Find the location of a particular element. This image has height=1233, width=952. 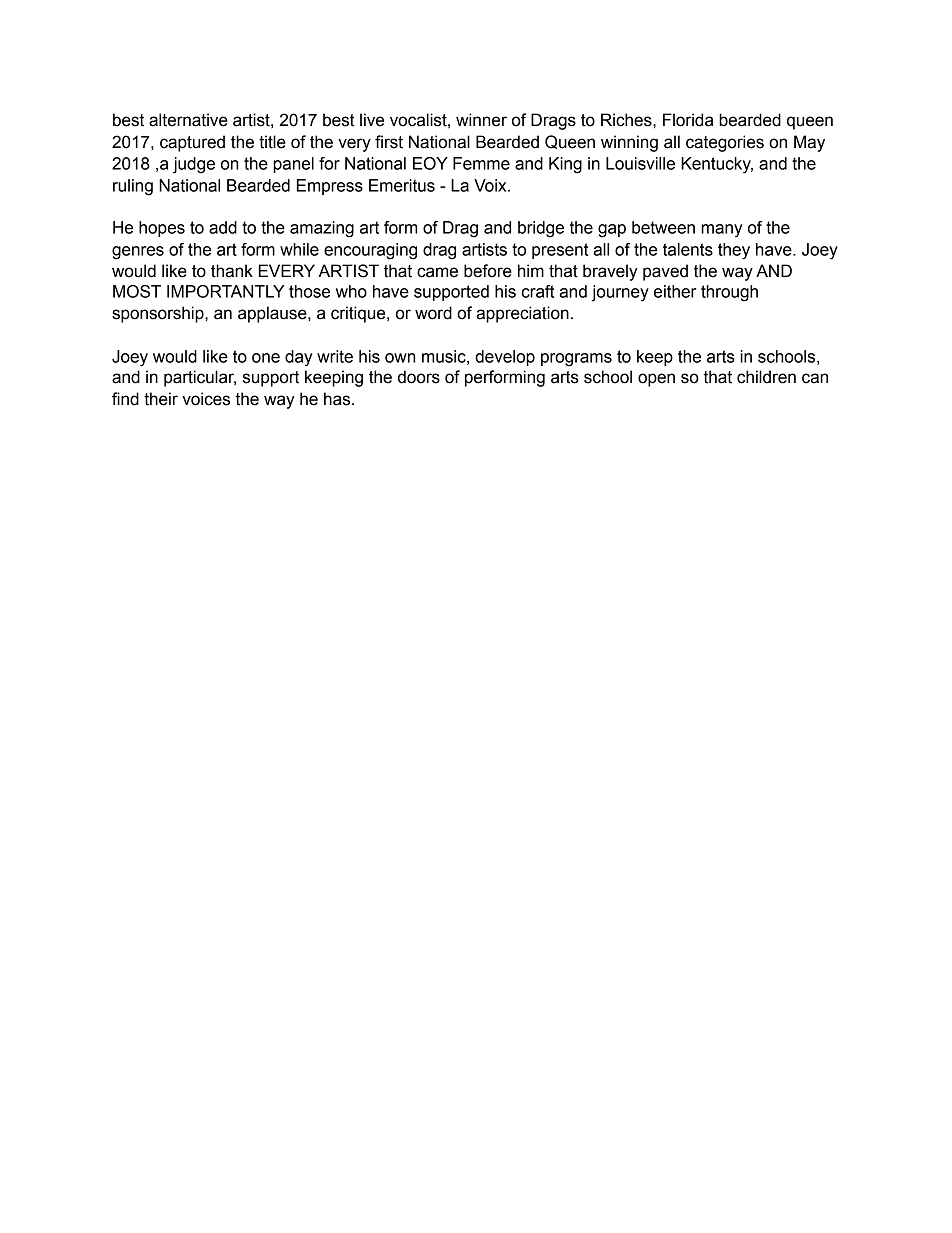

Florida is located at coordinates (688, 120).
